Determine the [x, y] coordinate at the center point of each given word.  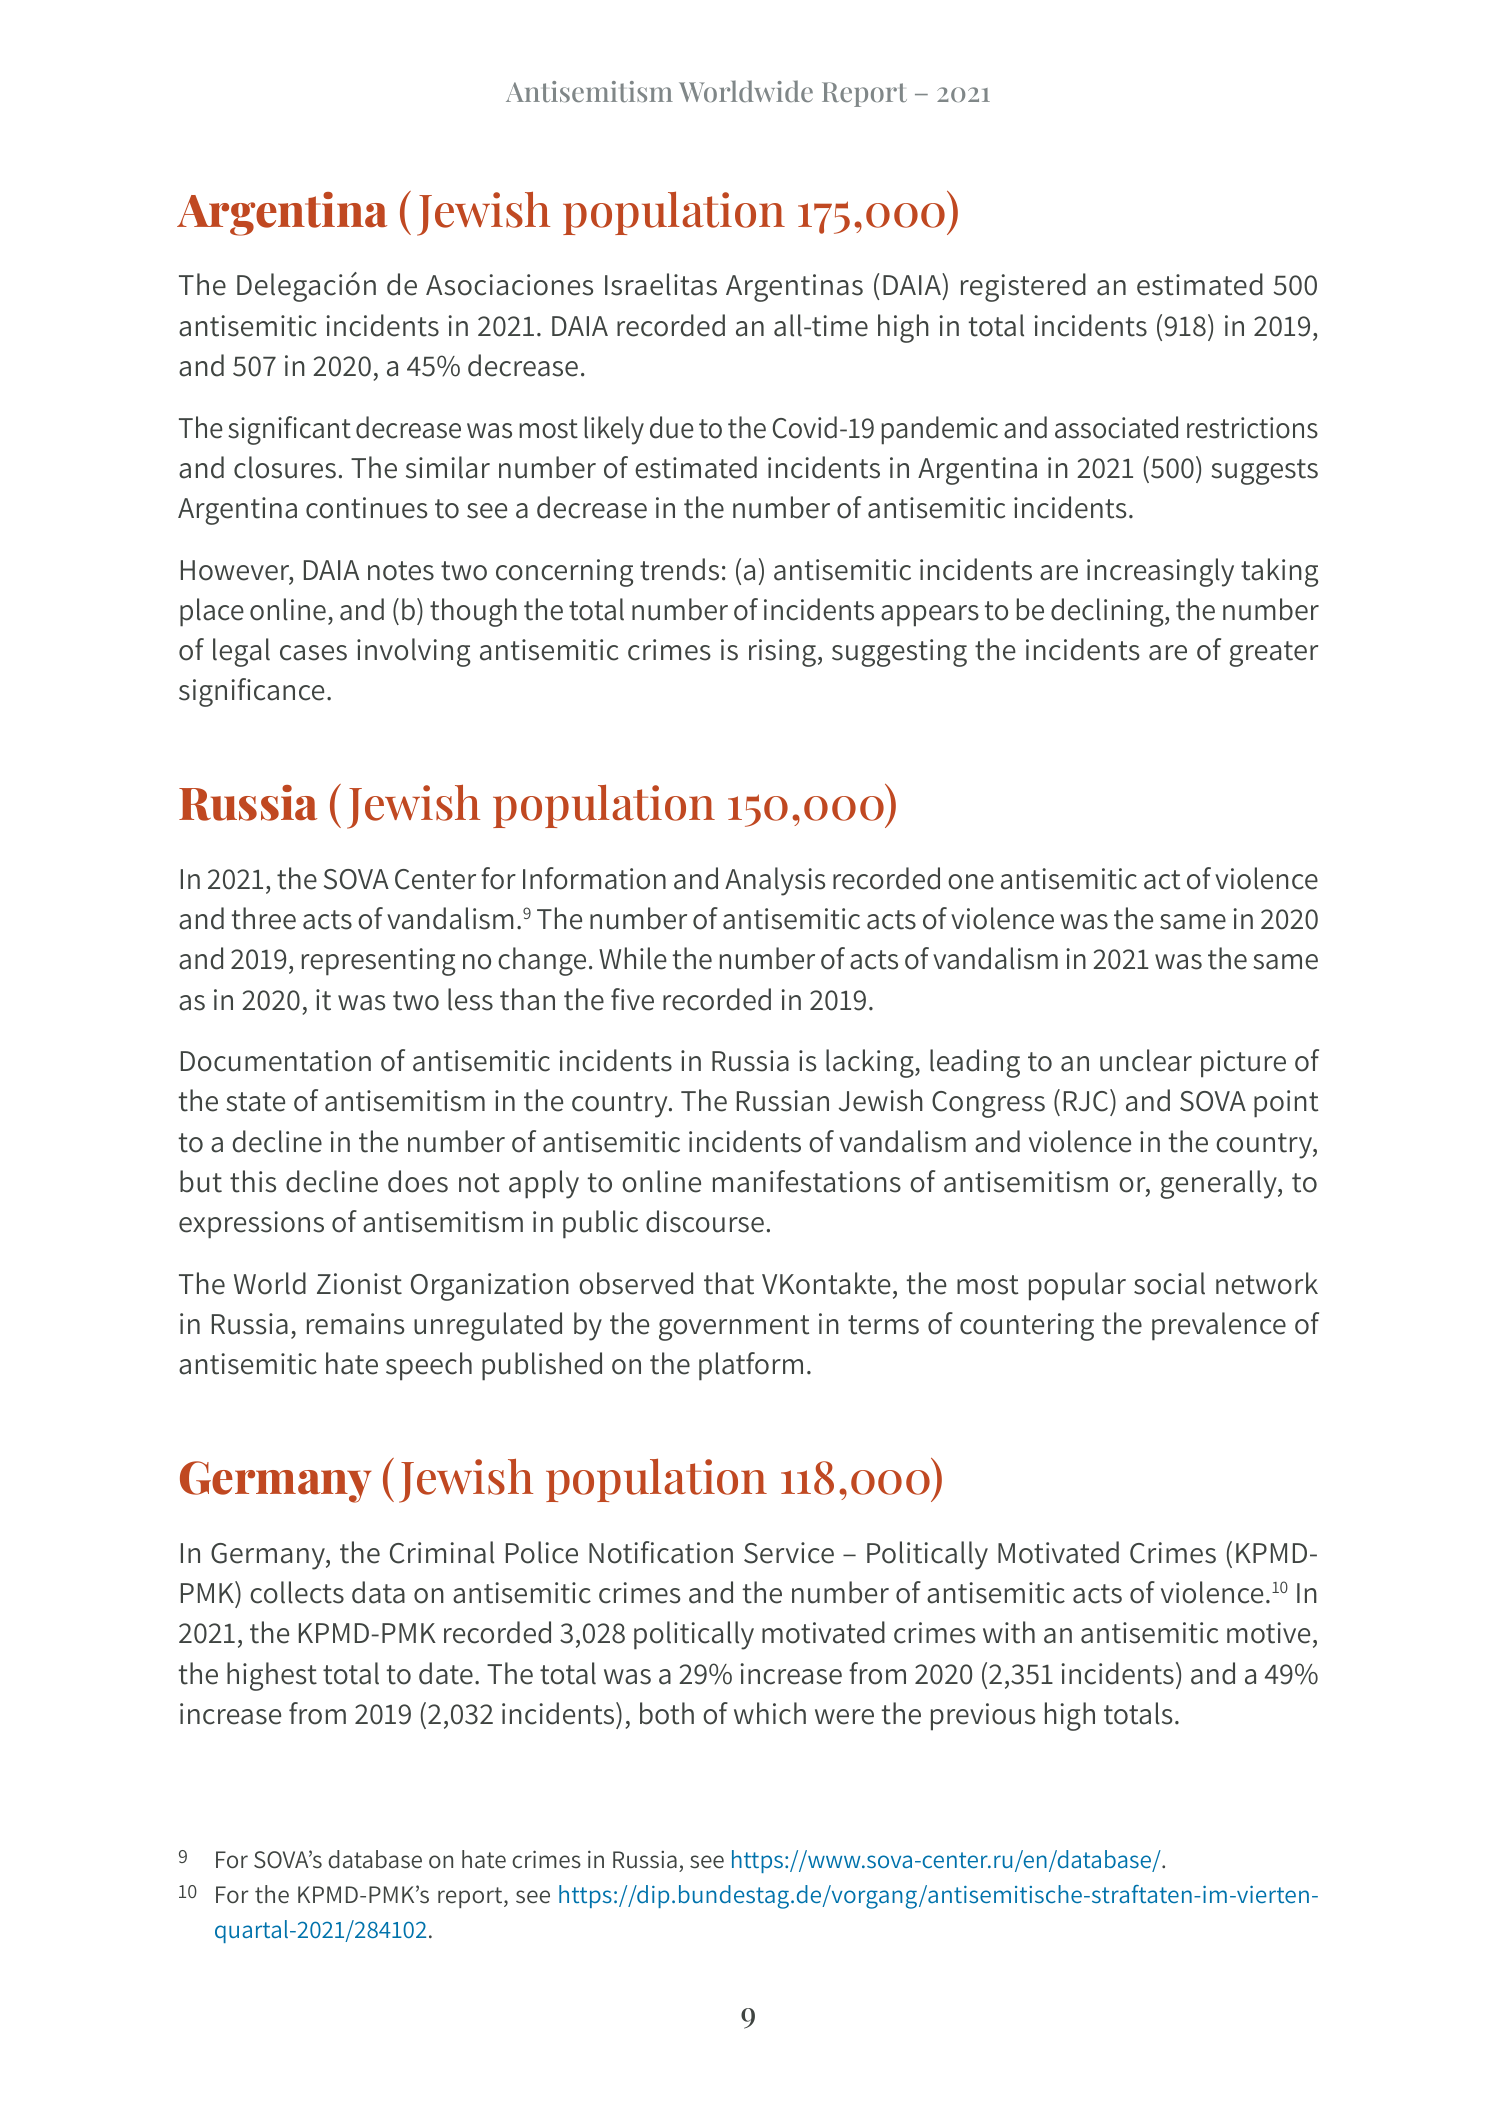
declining [1108, 612]
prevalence [1219, 1326]
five [632, 999]
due [672, 427]
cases [313, 653]
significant [289, 430]
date [446, 1673]
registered [1023, 287]
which [770, 1713]
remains [355, 1324]
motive [1268, 1633]
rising [782, 653]
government [734, 1328]
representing [379, 962]
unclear [1146, 1060]
